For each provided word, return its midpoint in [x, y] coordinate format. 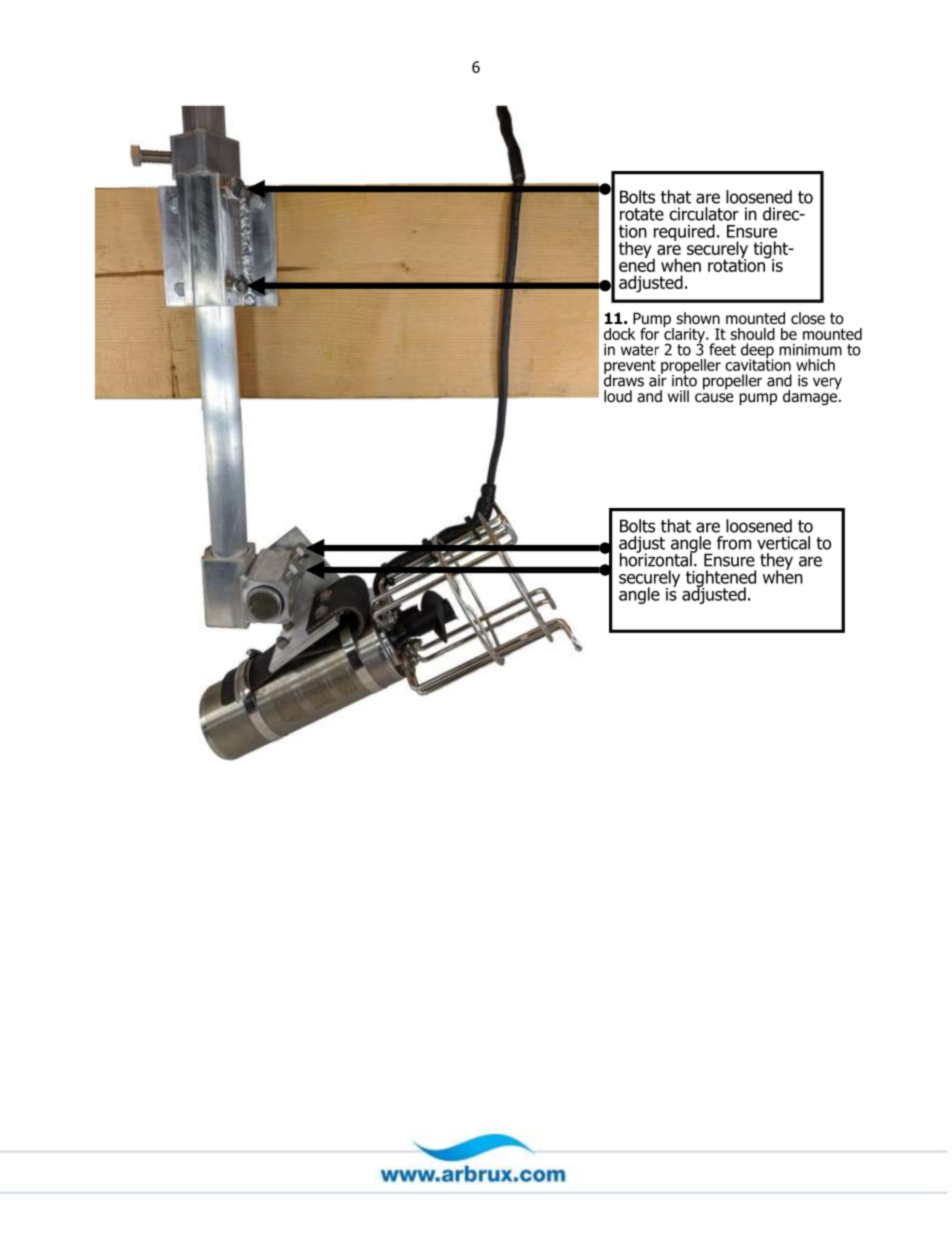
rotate [642, 214]
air [658, 379]
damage [810, 396]
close [808, 318]
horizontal [657, 559]
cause [714, 398]
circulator [704, 214]
